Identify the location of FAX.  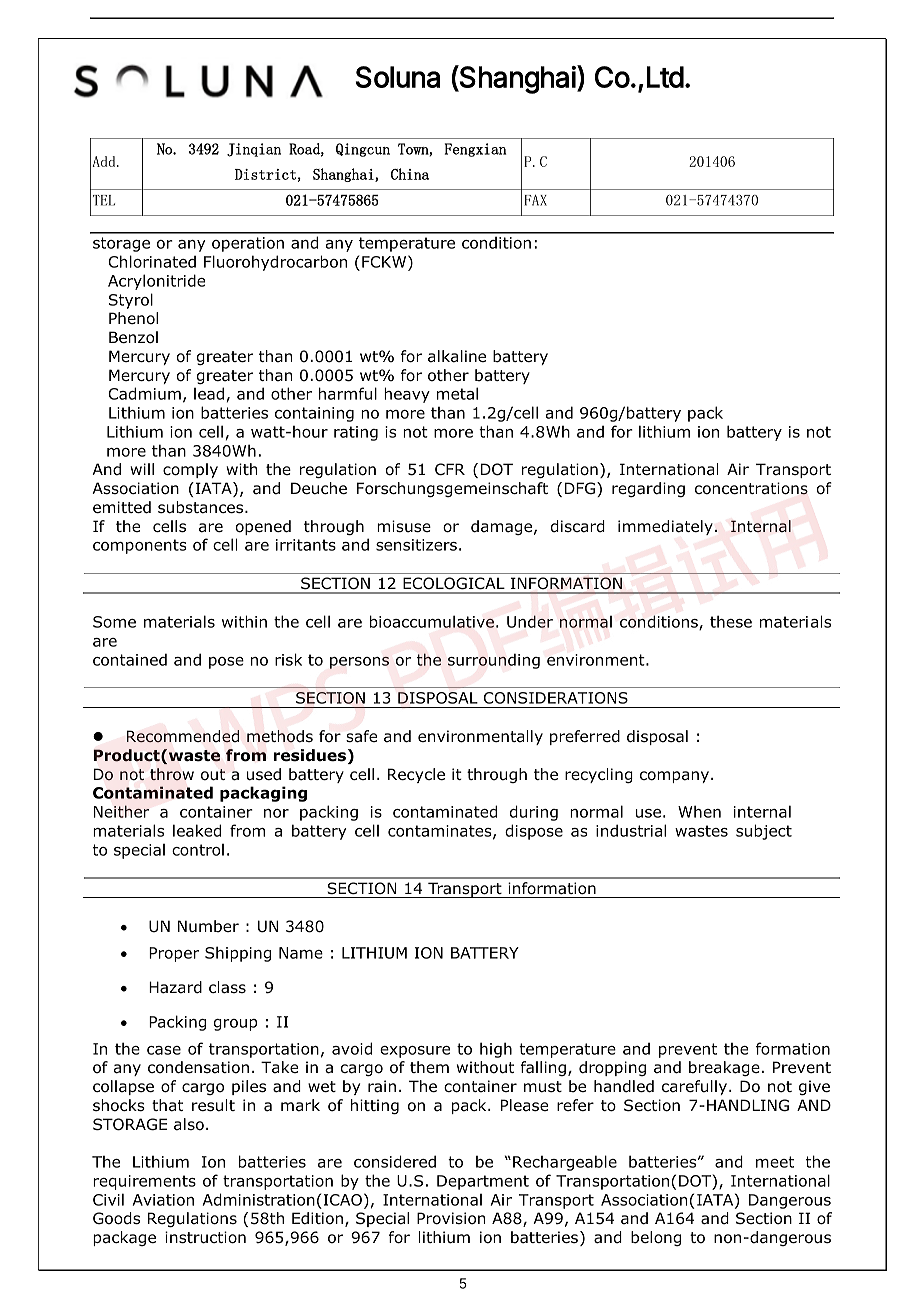
(536, 200).
